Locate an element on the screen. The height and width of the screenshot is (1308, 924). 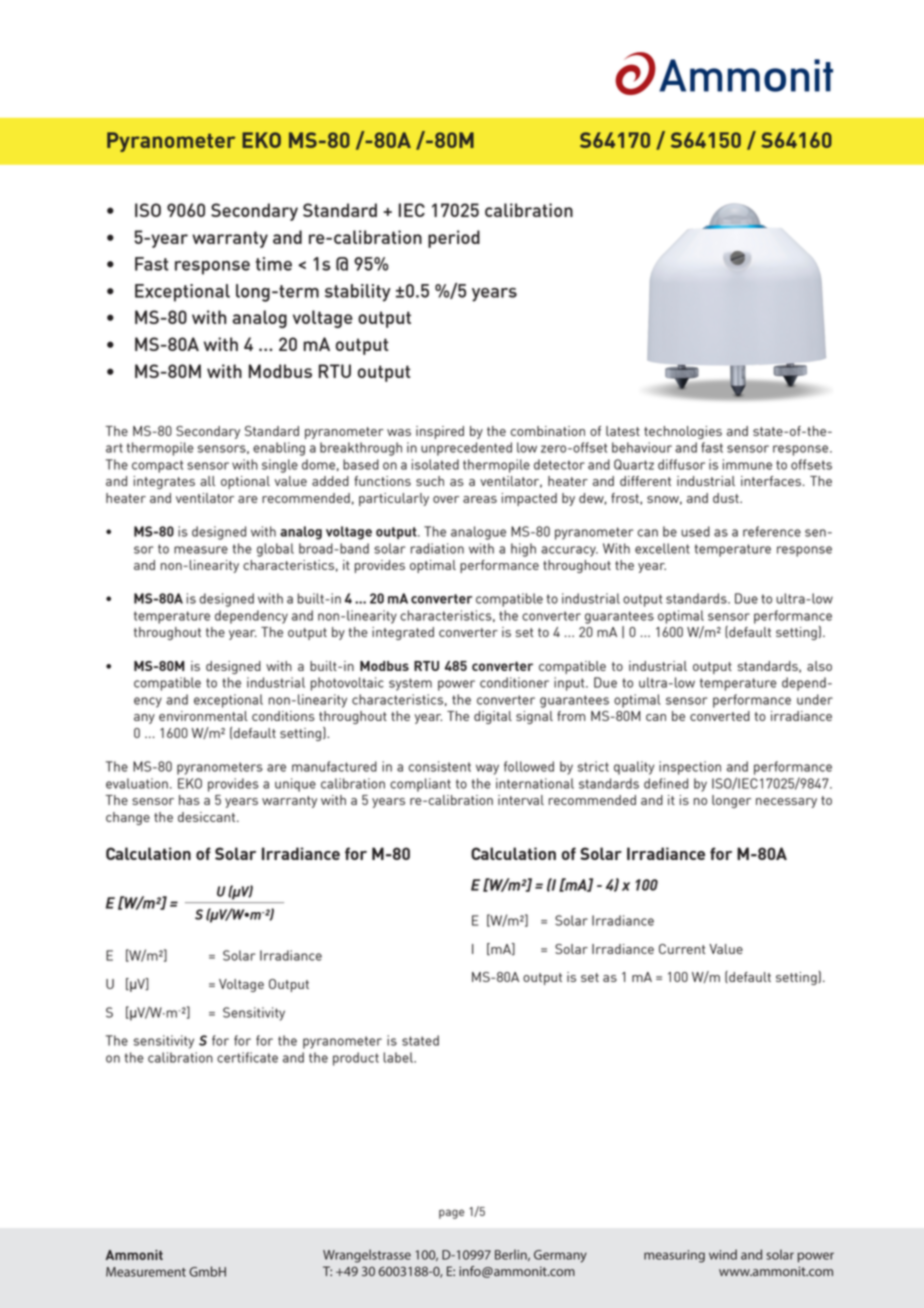
desiccant is located at coordinates (208, 817).
